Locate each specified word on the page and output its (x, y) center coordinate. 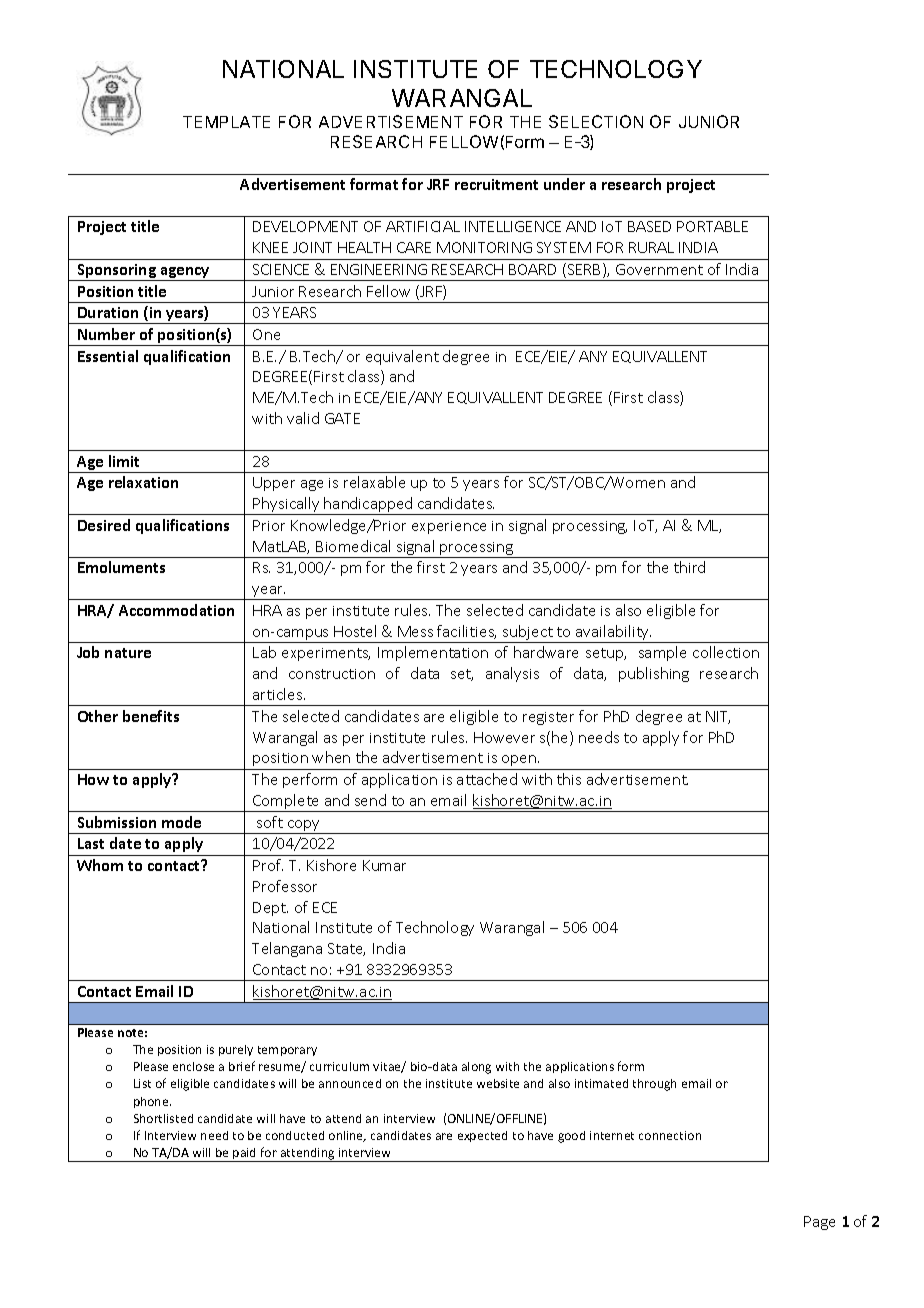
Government (659, 269)
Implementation (433, 653)
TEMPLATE (226, 122)
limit (124, 461)
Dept (270, 909)
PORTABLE (712, 226)
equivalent (402, 357)
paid (245, 1155)
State (346, 949)
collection (726, 652)
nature (128, 653)
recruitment (496, 184)
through (654, 1085)
